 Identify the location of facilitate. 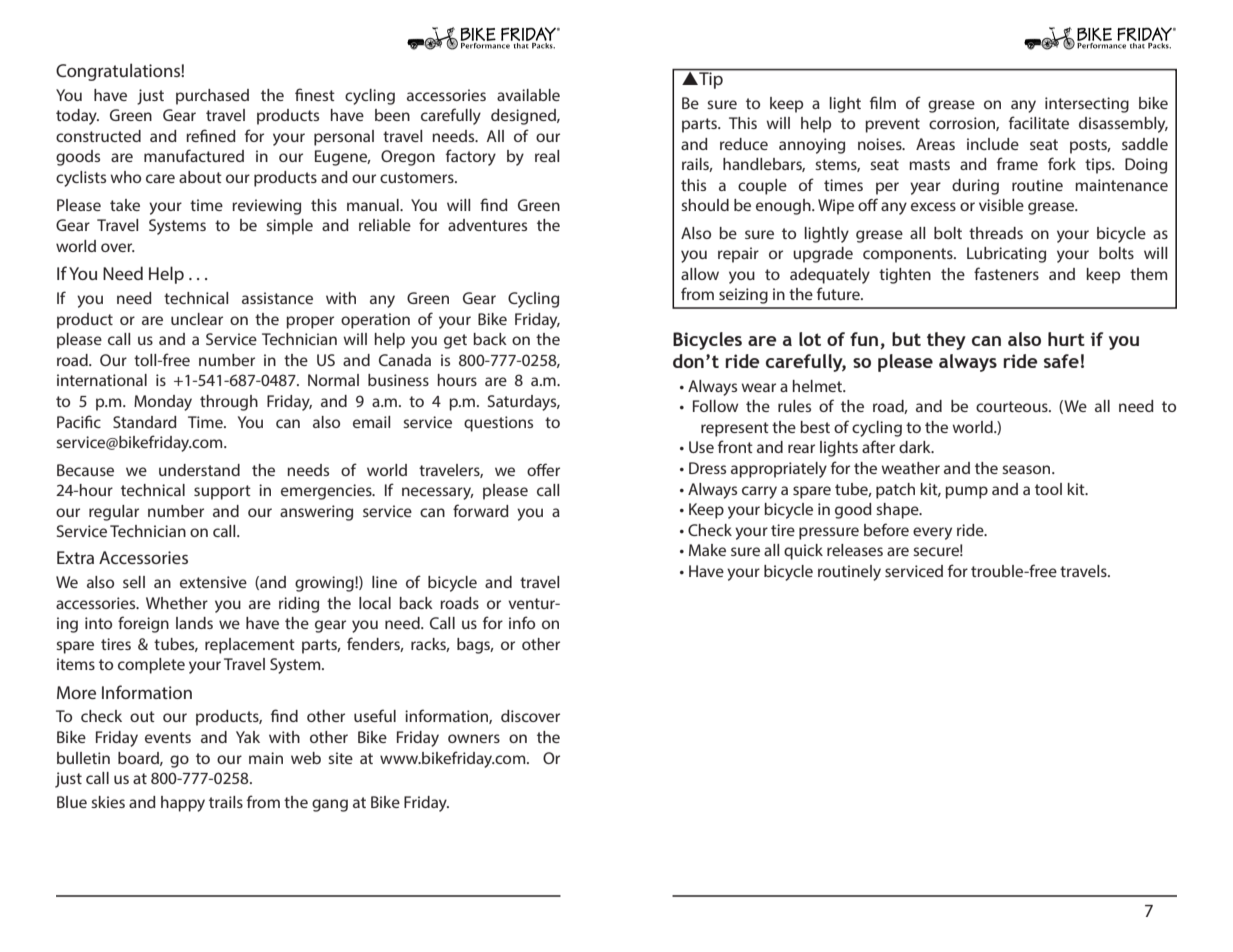
(1039, 122).
